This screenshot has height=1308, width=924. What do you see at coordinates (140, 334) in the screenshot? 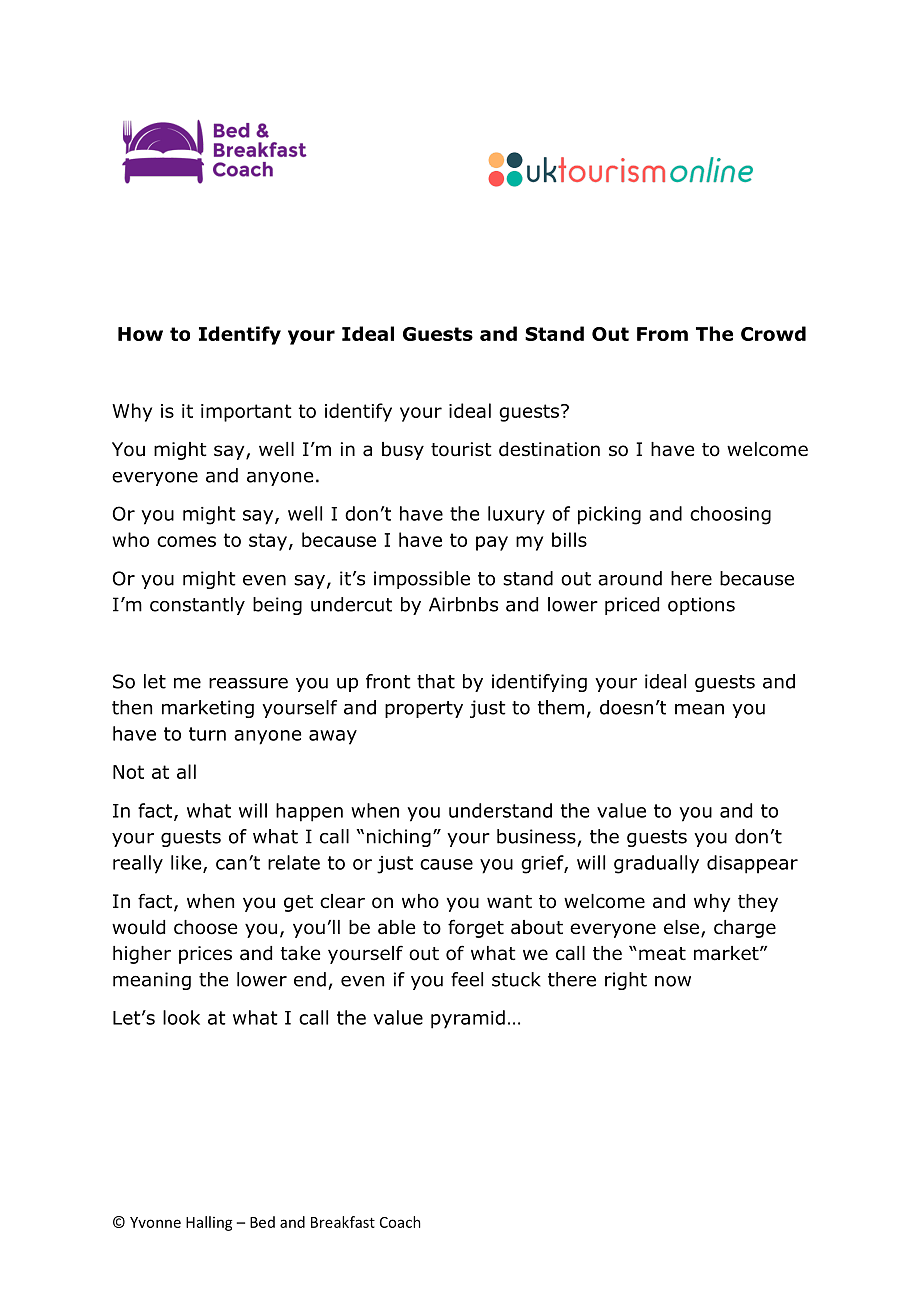
I see `How` at bounding box center [140, 334].
